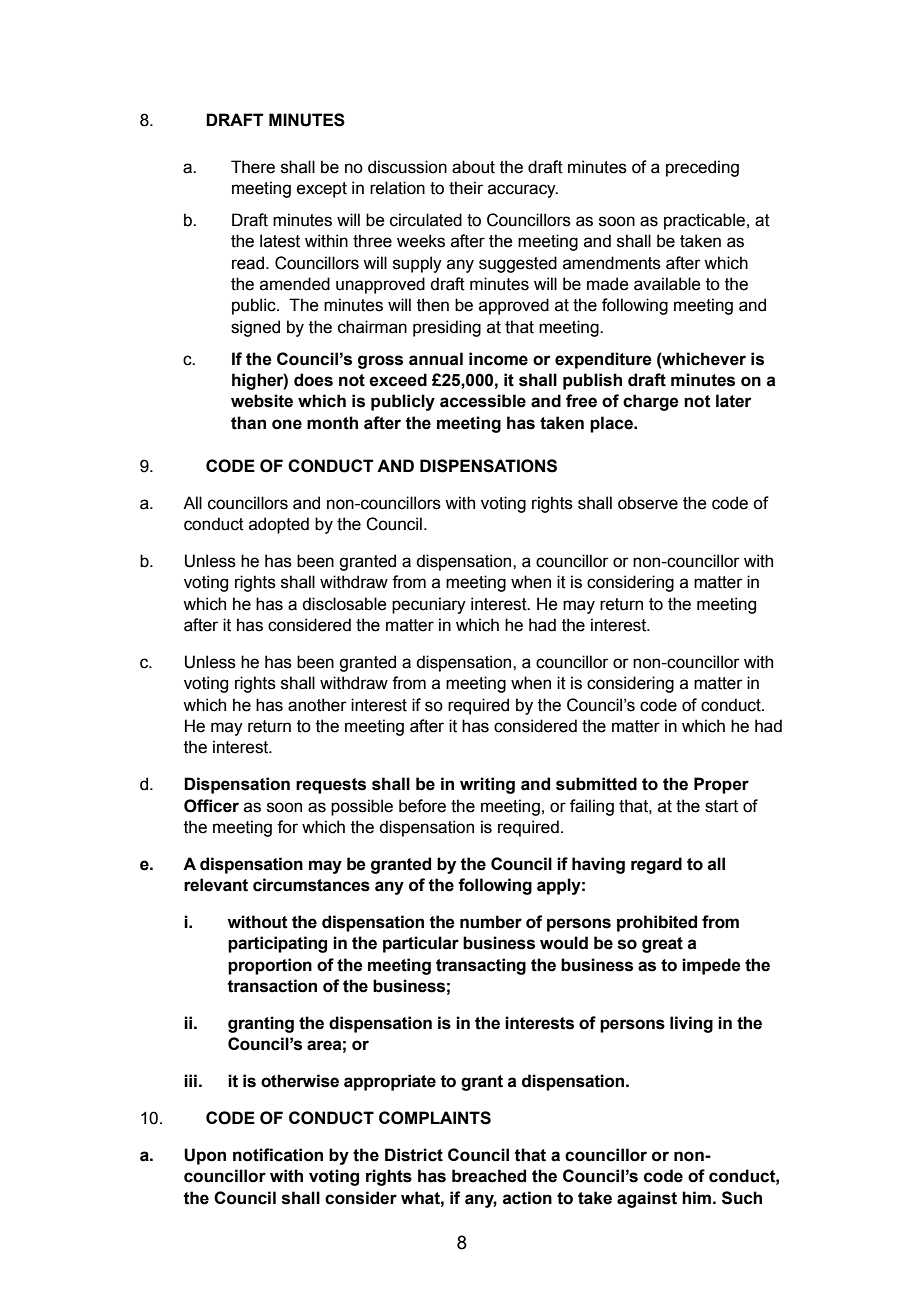 This page has height=1308, width=924. I want to click on adopted, so click(279, 525).
